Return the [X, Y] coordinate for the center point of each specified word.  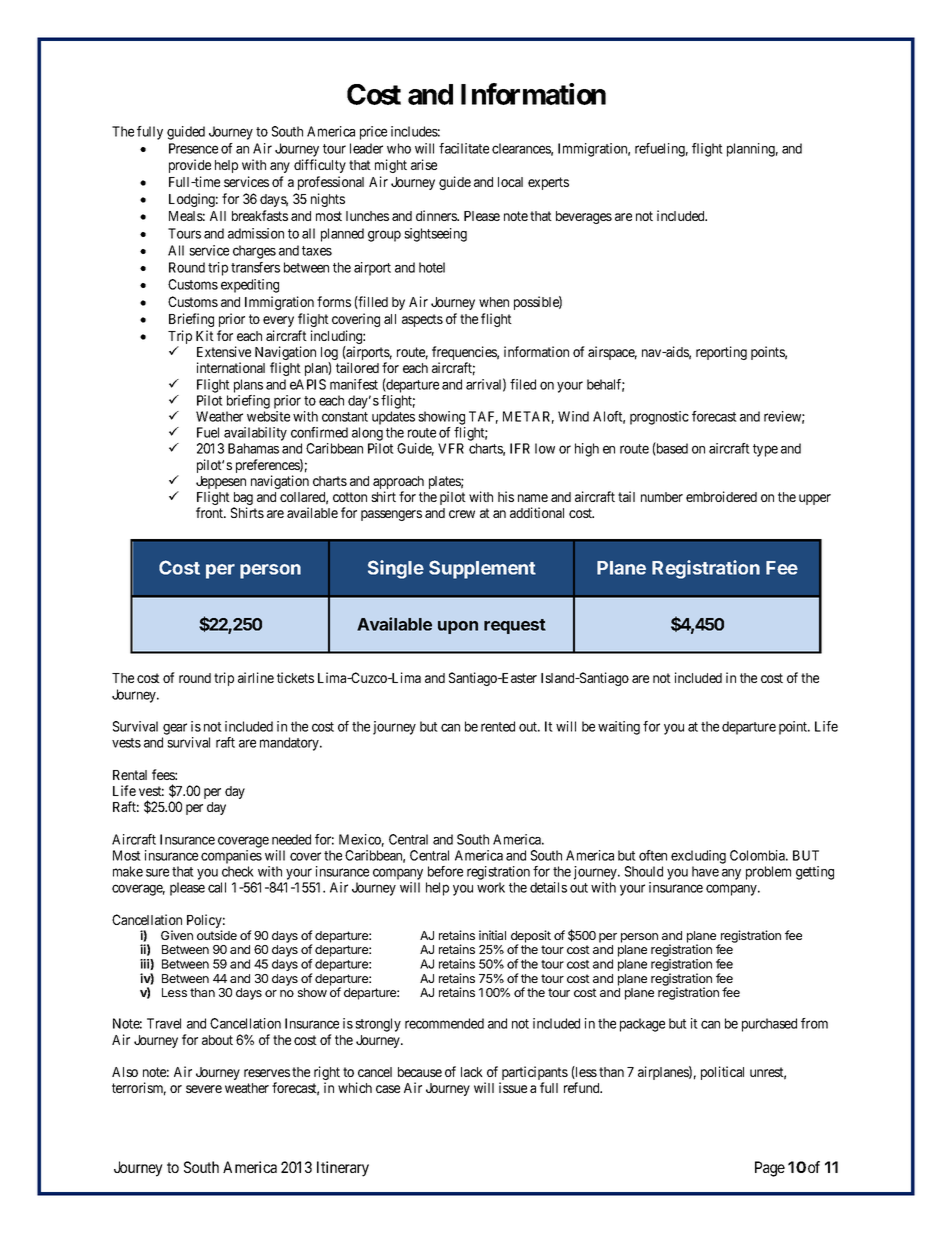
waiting [619, 728]
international [231, 367]
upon [458, 627]
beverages [584, 217]
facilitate [464, 148]
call [217, 887]
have [705, 871]
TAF [483, 417]
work [491, 887]
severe [204, 1089]
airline [256, 677]
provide [190, 166]
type [765, 450]
